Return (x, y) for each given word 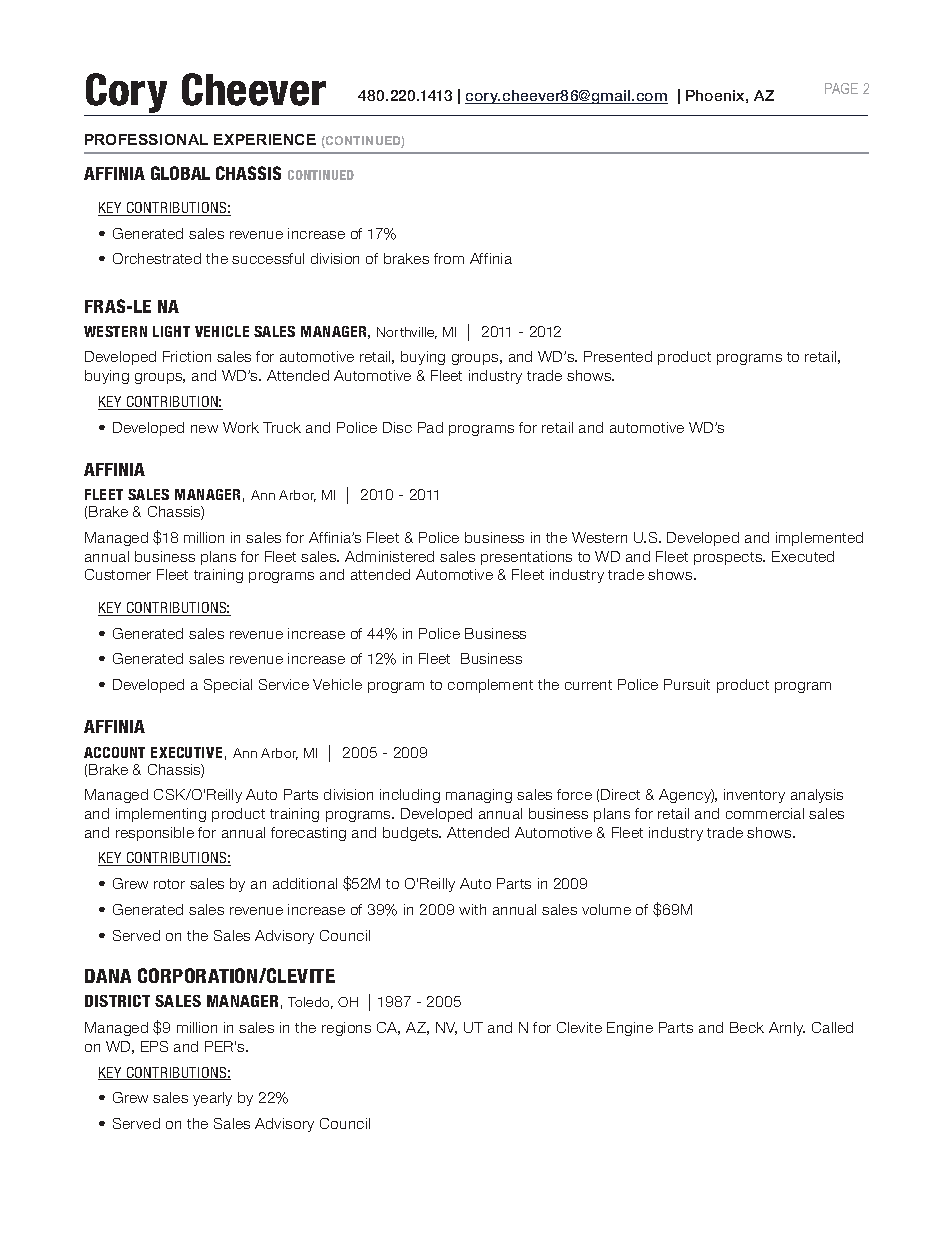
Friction (187, 356)
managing (479, 796)
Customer (118, 574)
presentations (526, 558)
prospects (729, 558)
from (449, 258)
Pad (430, 427)
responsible (155, 834)
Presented (618, 356)
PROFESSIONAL (146, 139)
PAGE (841, 88)
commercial (765, 813)
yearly (212, 1099)
